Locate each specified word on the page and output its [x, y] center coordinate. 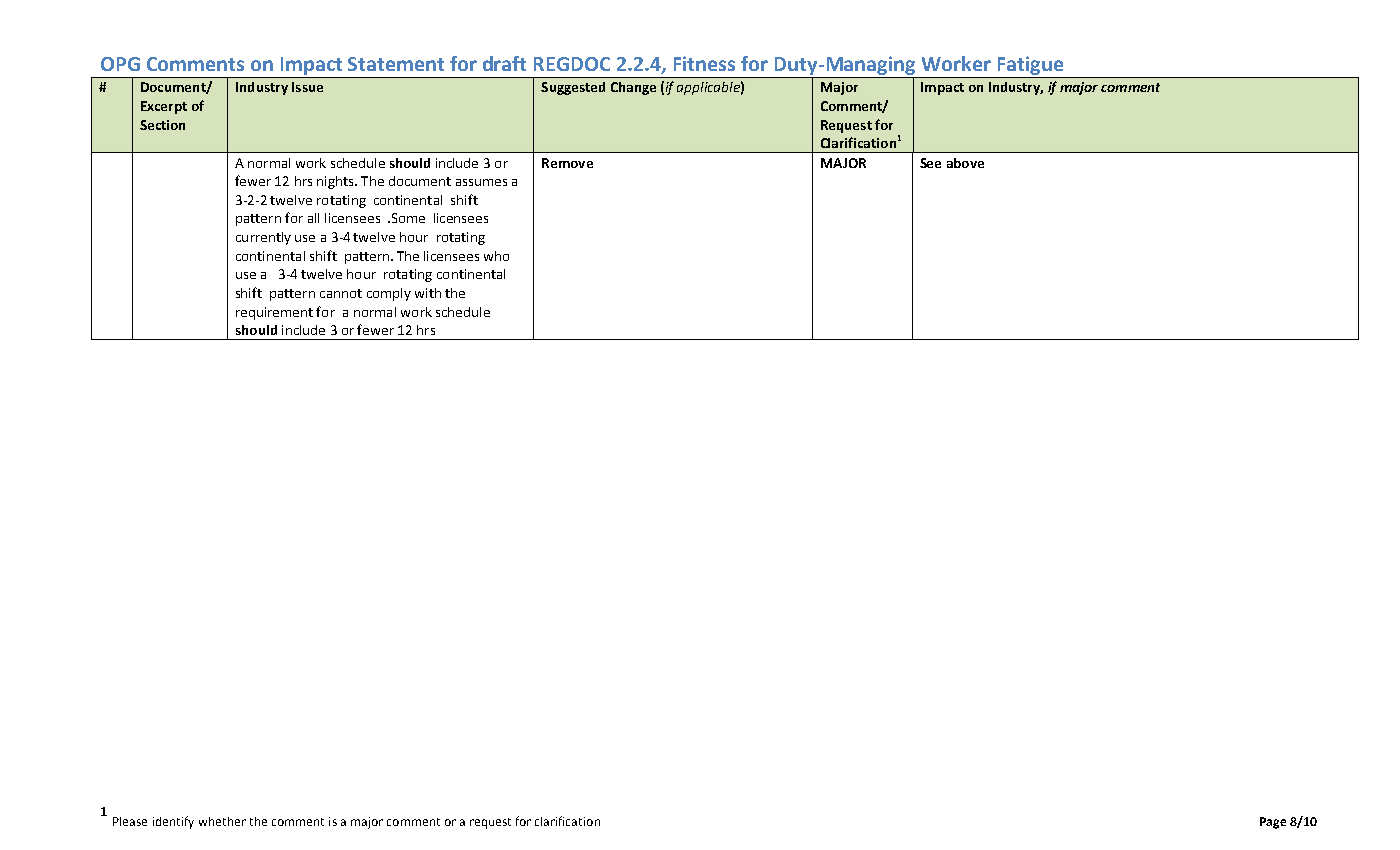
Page [1273, 823]
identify [173, 822]
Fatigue [1030, 65]
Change [633, 88]
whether [222, 821]
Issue [307, 87]
